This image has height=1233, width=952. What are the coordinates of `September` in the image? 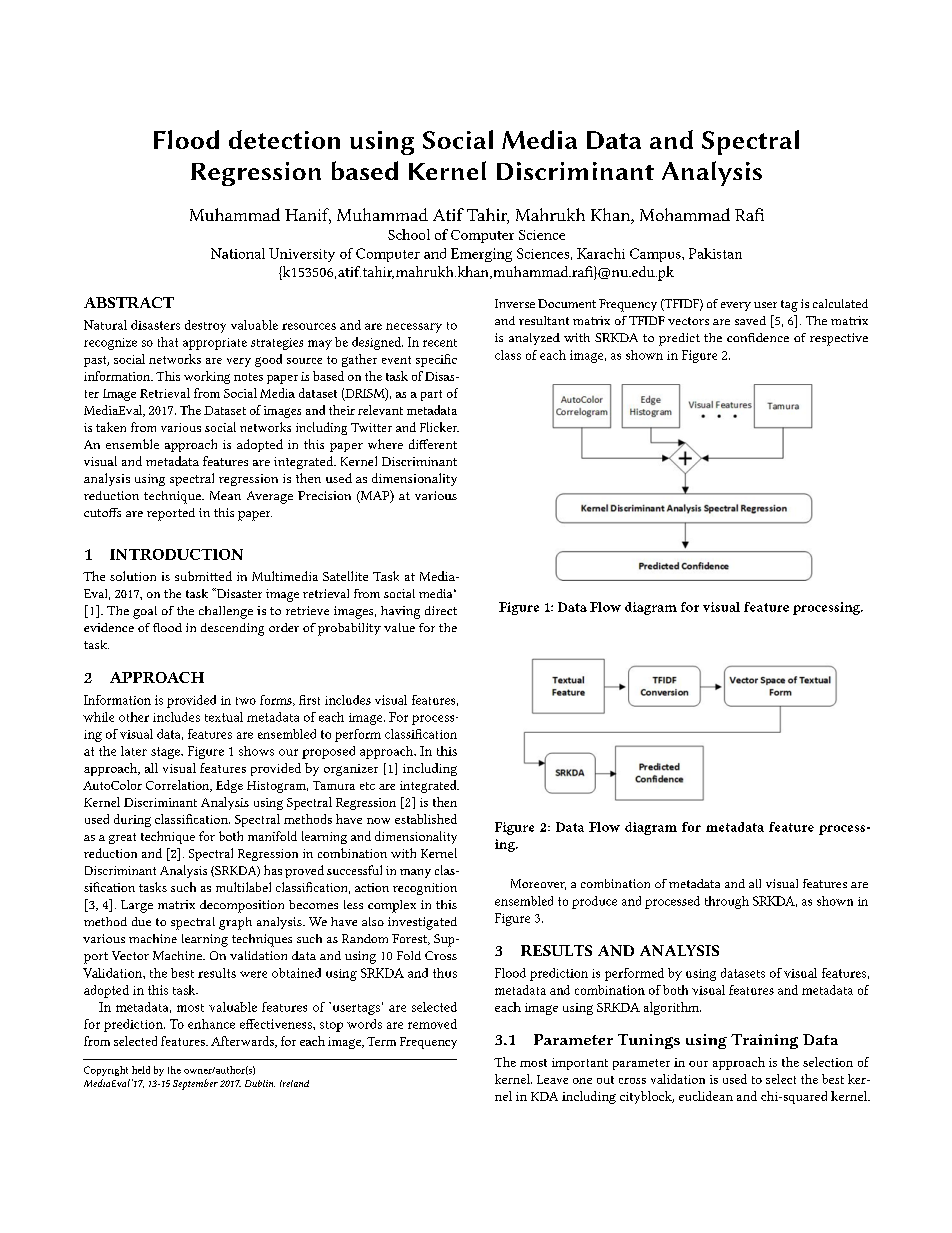 It's located at (195, 1084).
